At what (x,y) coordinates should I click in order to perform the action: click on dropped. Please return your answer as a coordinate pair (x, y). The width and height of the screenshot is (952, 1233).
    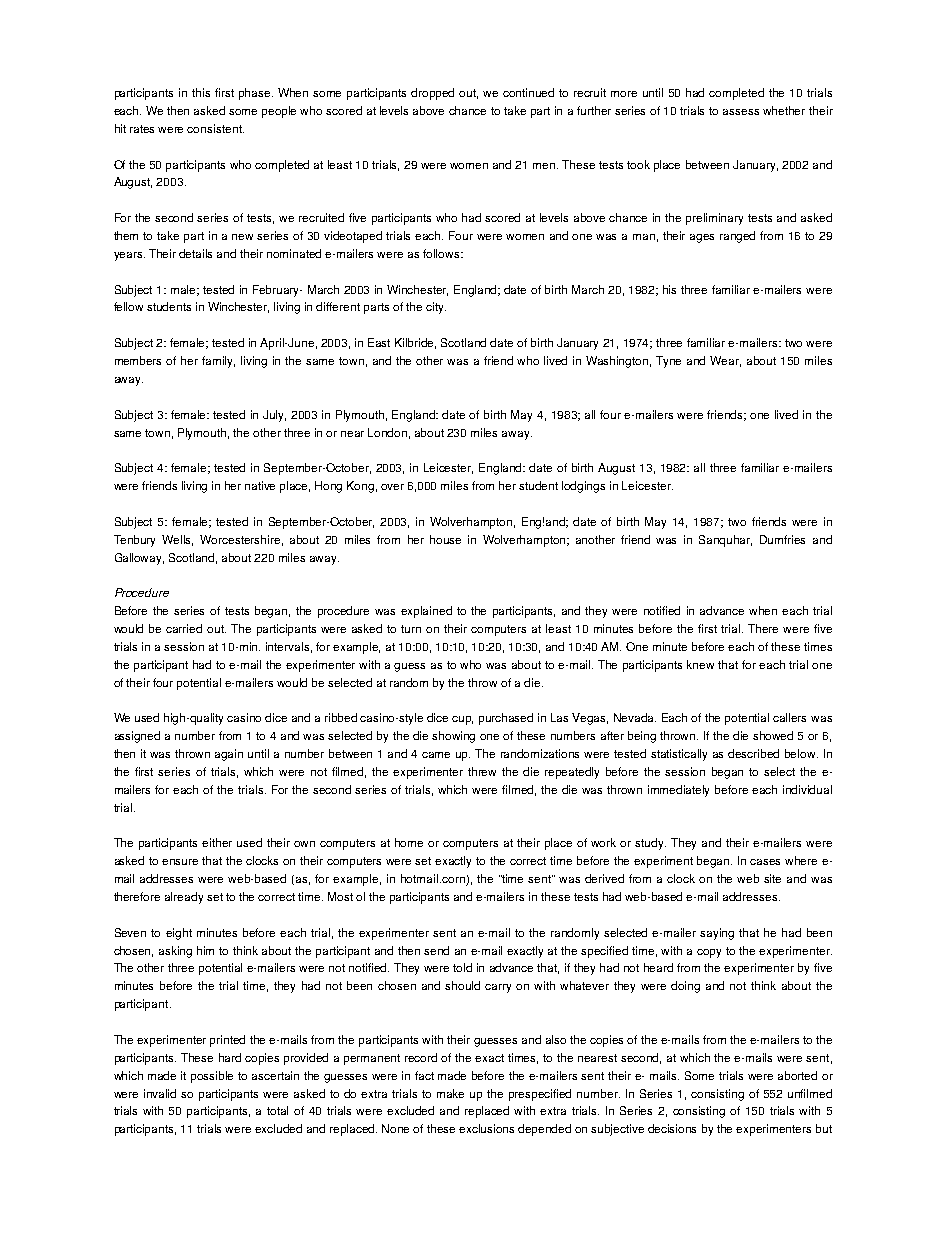
    Looking at the image, I should click on (432, 94).
